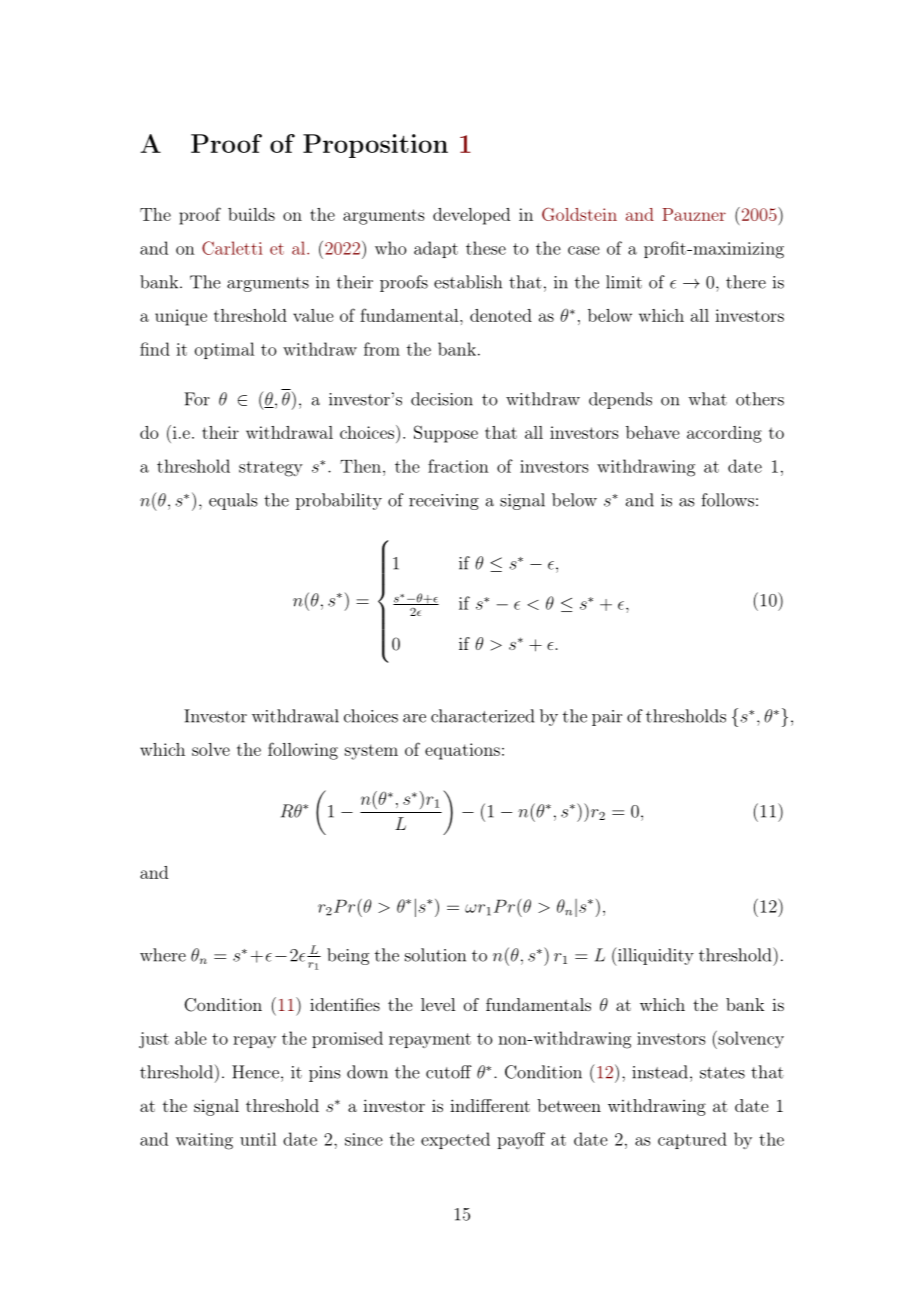  Describe the element at coordinates (579, 214) in the page. I see `Goldstein` at that location.
